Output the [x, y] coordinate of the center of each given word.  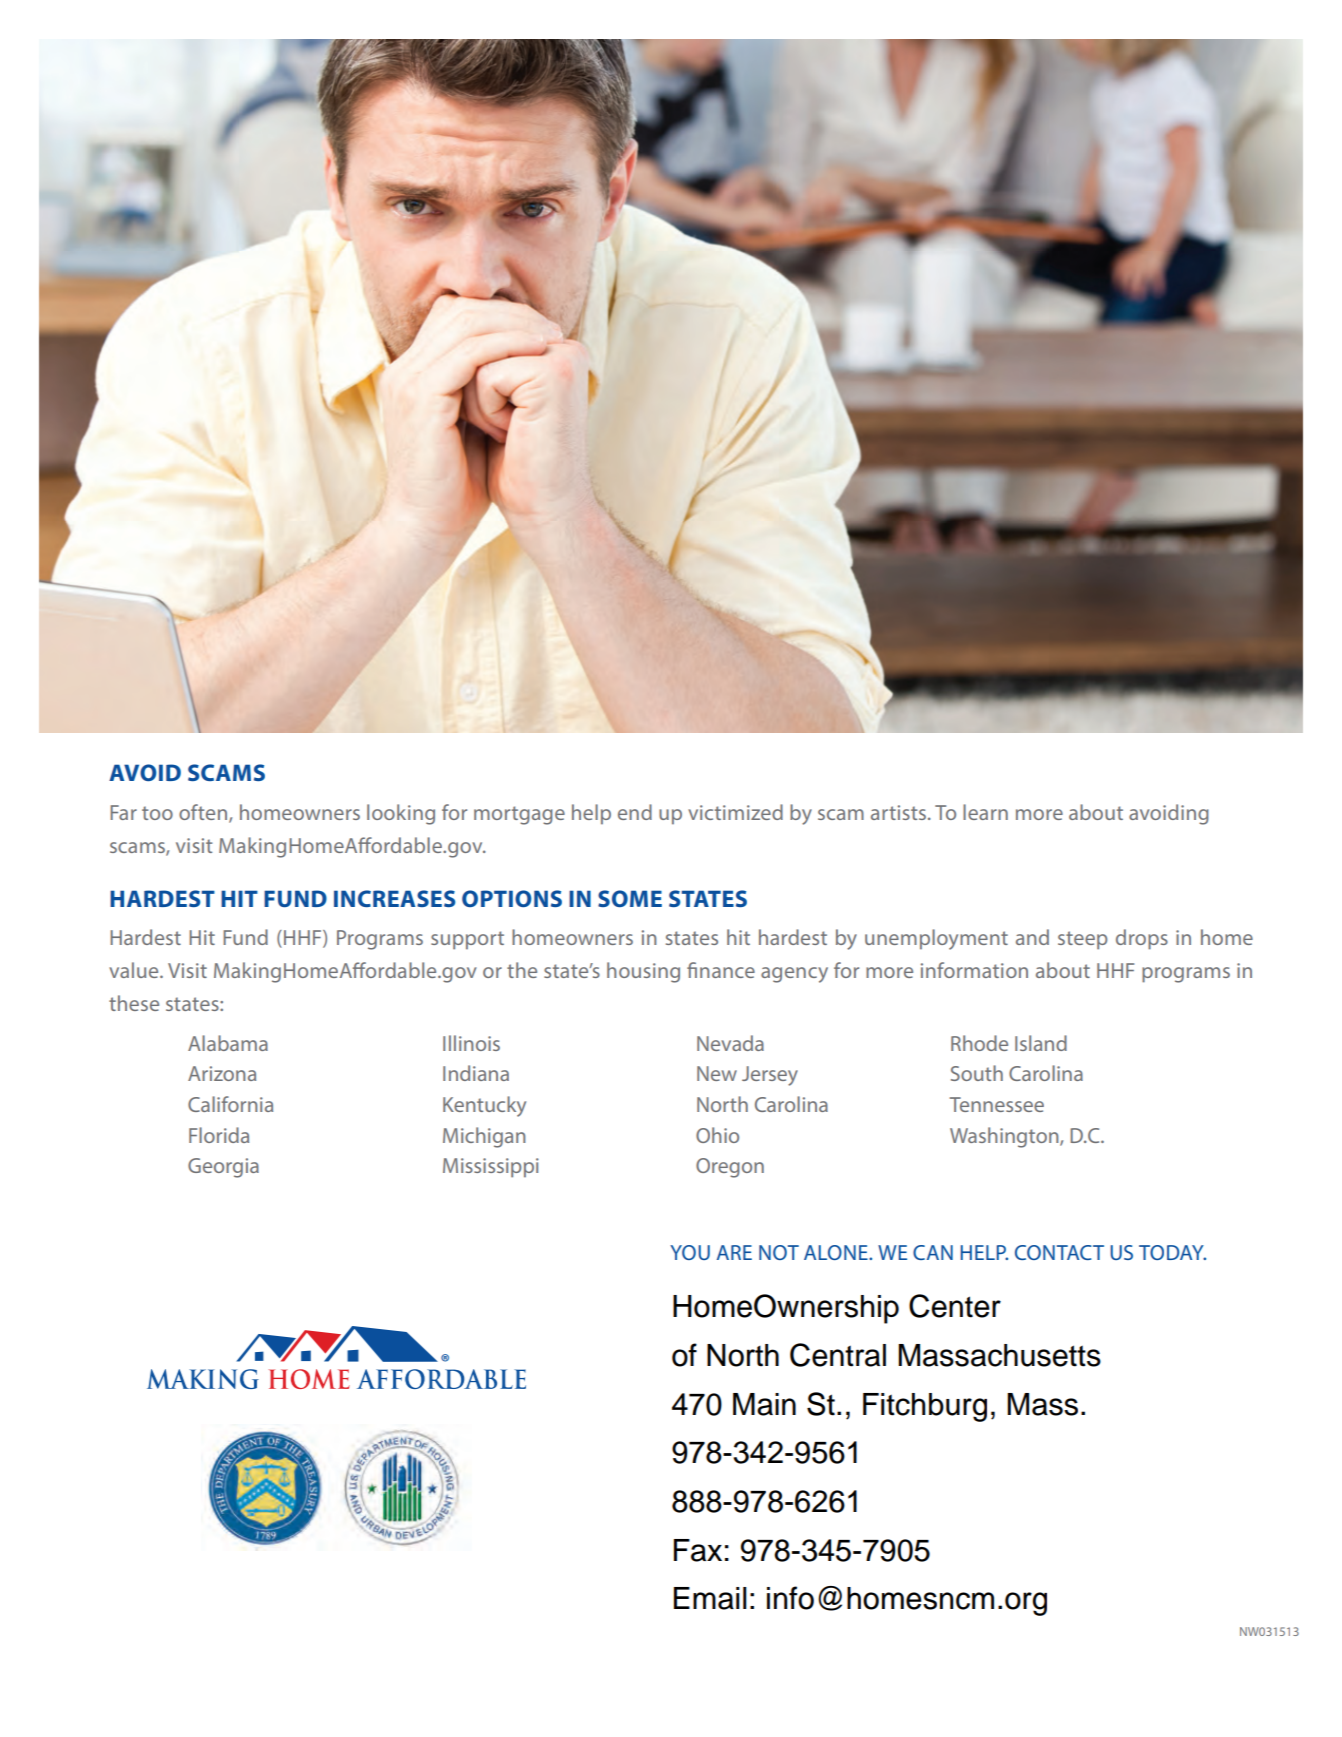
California [230, 1104]
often [203, 812]
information [974, 970]
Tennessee [997, 1104]
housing [643, 972]
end [635, 812]
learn [985, 812]
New [717, 1073]
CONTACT [1059, 1252]
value [135, 970]
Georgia [223, 1168]
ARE [734, 1252]
